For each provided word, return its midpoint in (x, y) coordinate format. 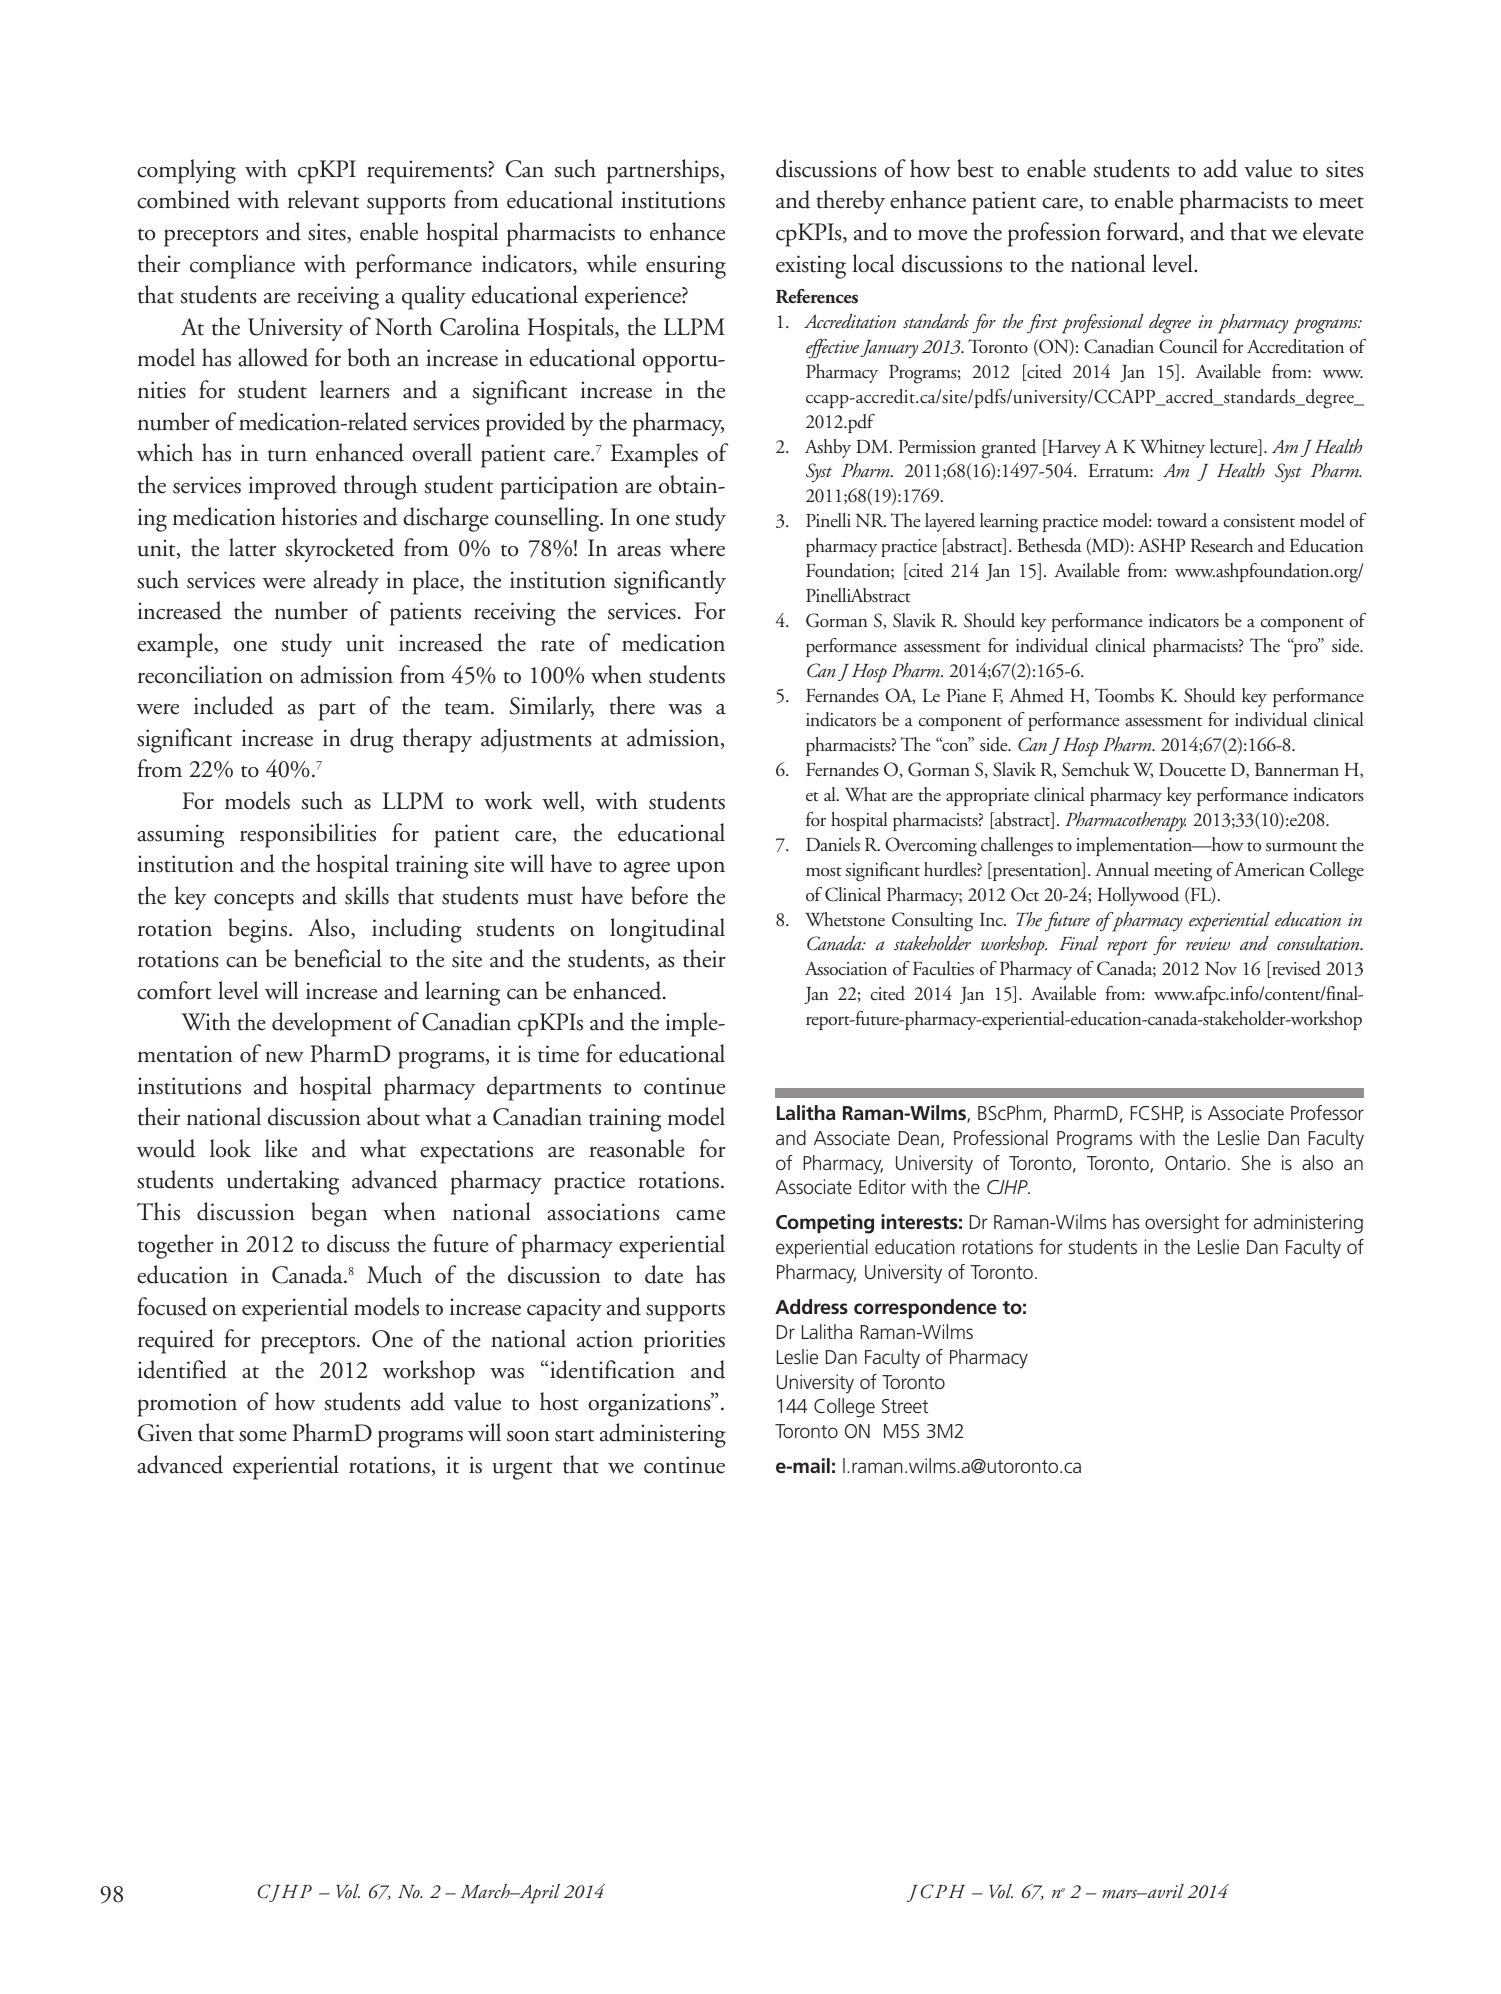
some (263, 1436)
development (332, 1024)
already (346, 582)
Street (905, 1406)
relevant (323, 199)
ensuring (686, 267)
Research (1222, 545)
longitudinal (667, 930)
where (697, 547)
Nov (1221, 969)
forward (1144, 232)
